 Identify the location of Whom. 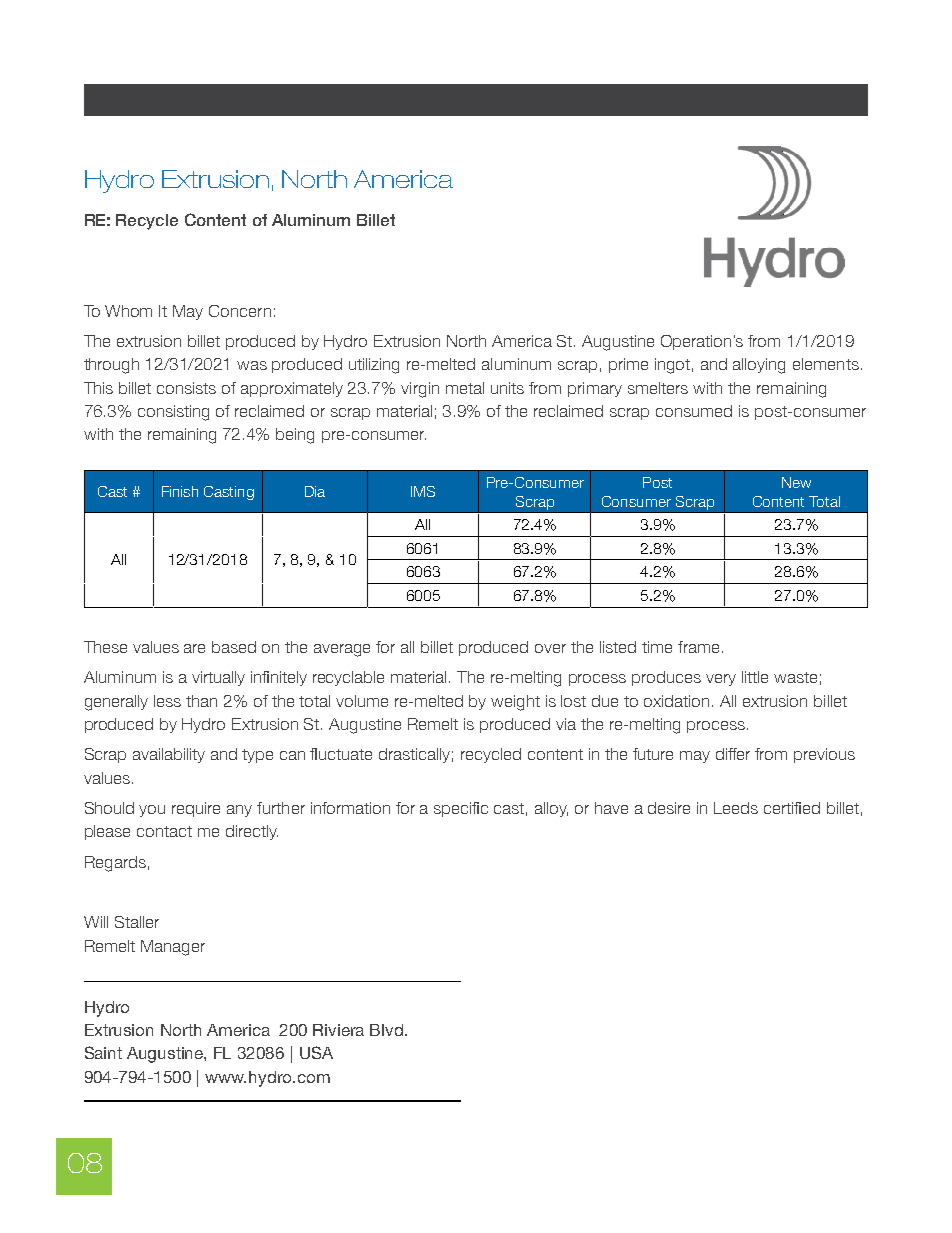
(128, 311).
